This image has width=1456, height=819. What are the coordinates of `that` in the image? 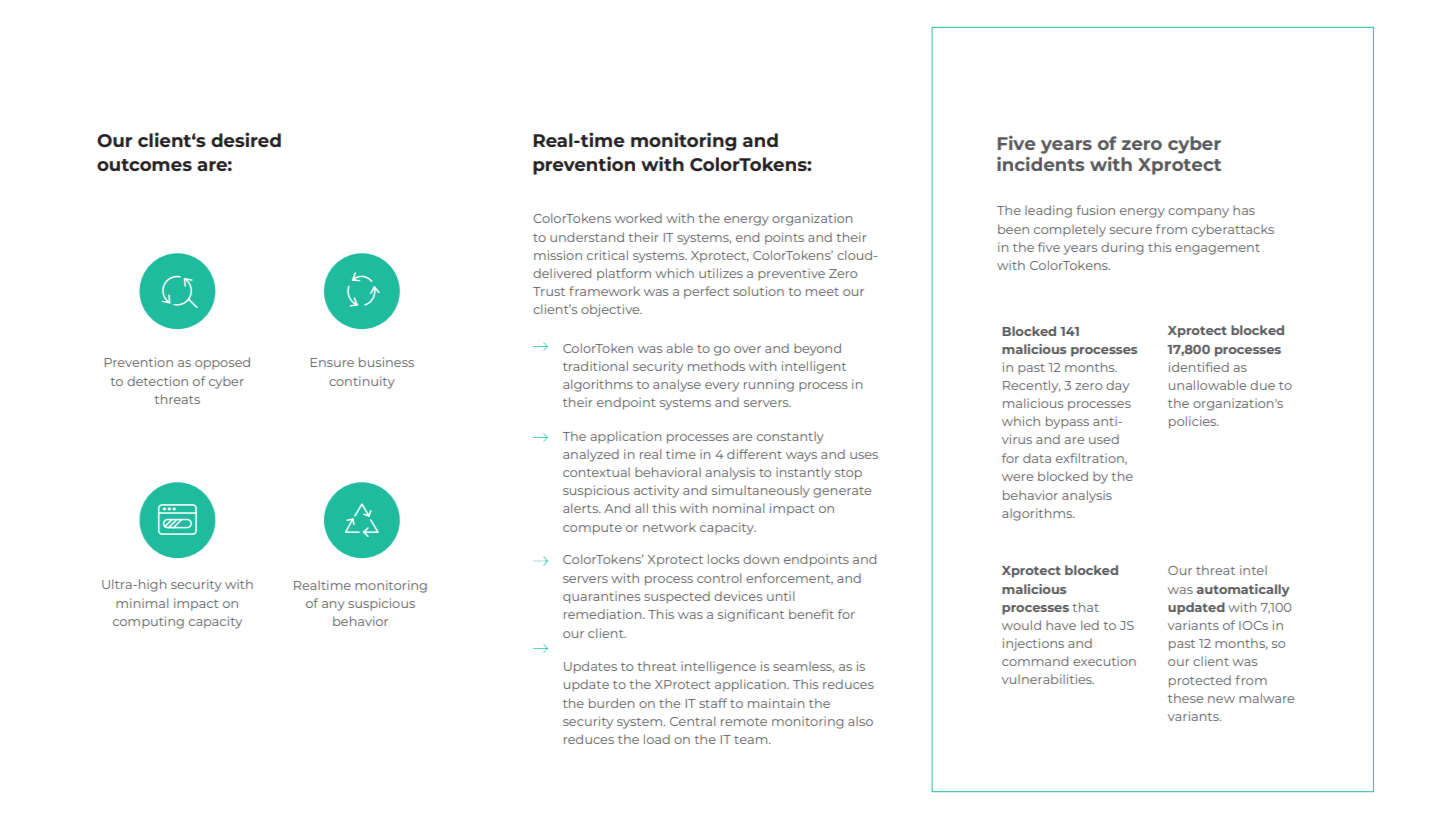 It's located at (1085, 607).
